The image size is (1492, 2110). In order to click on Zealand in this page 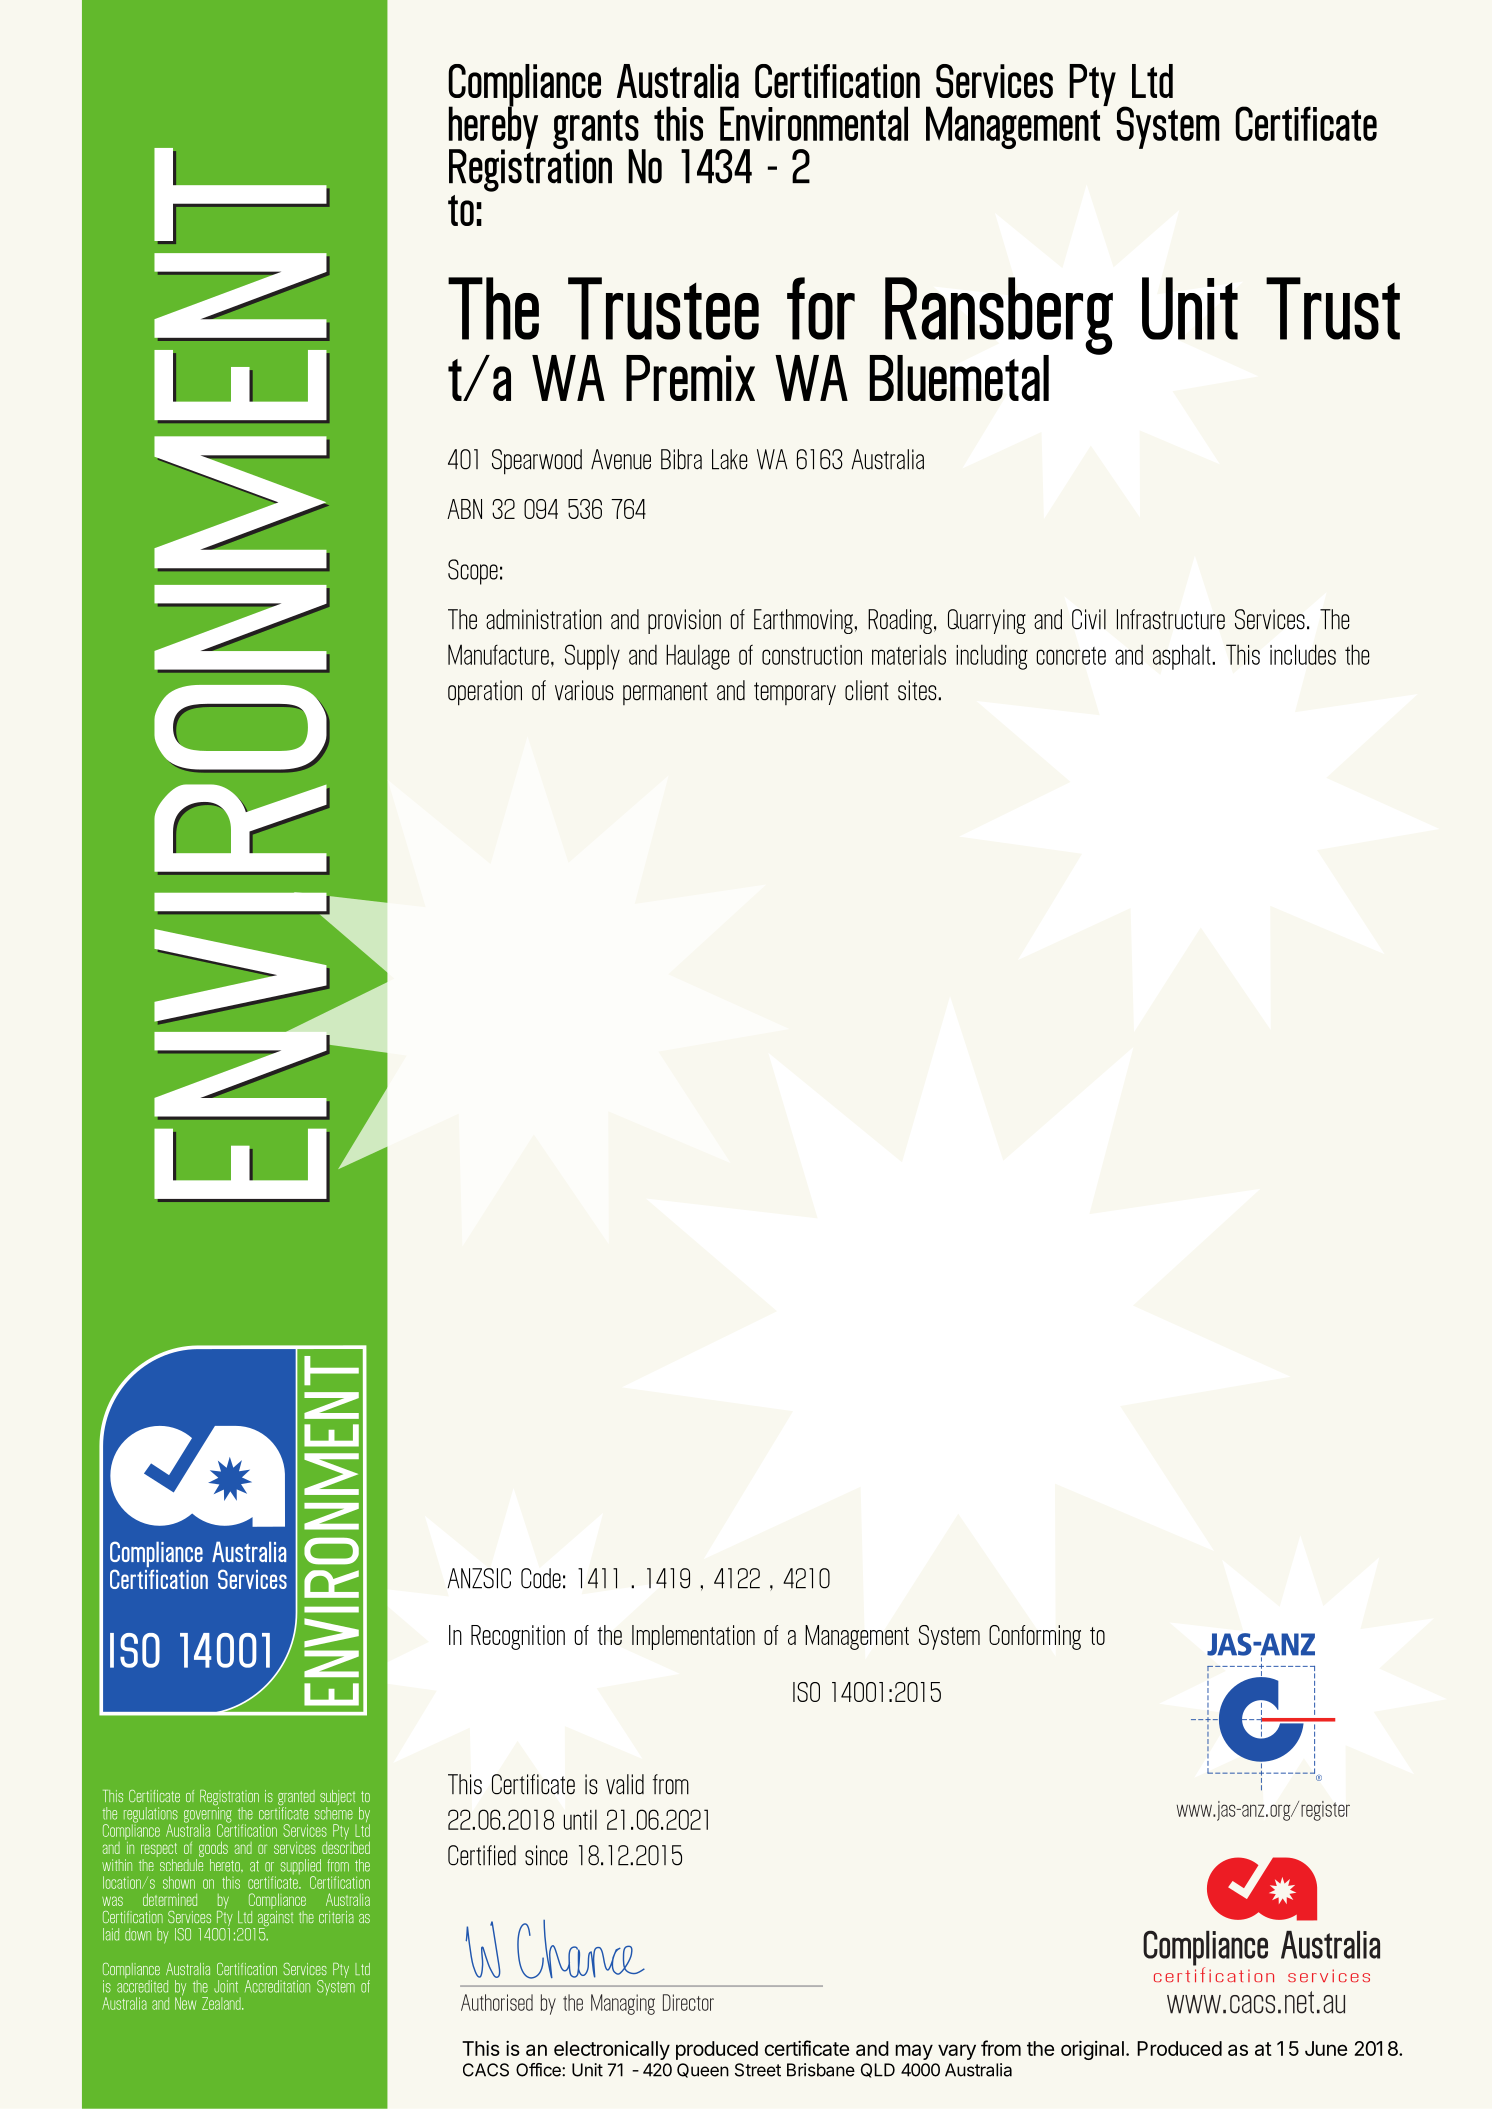, I will do `click(222, 2003)`.
